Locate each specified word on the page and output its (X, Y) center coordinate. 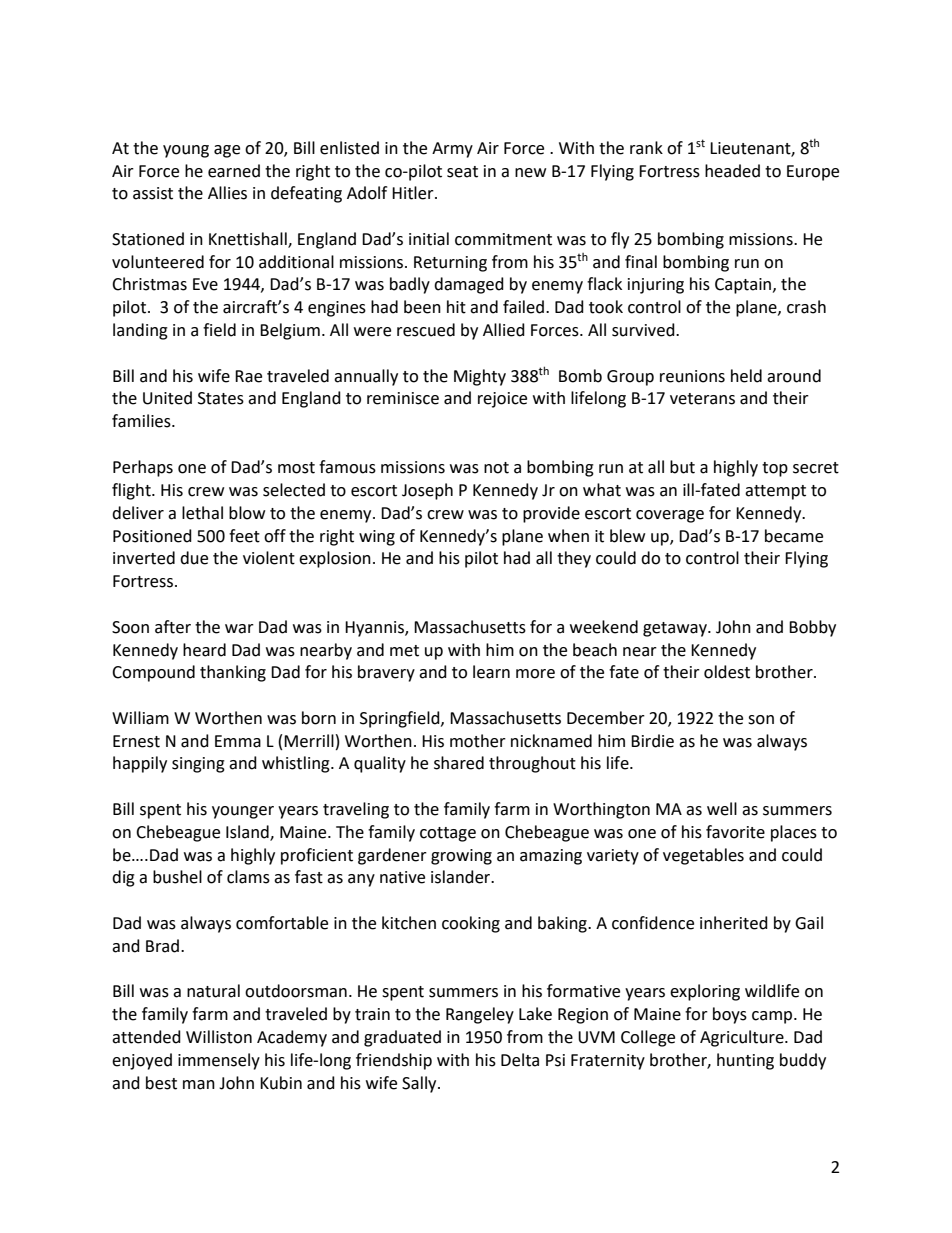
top (775, 469)
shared (459, 763)
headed (732, 171)
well (722, 809)
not (496, 468)
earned (234, 171)
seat (462, 172)
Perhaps (143, 468)
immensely (219, 1061)
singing (198, 765)
